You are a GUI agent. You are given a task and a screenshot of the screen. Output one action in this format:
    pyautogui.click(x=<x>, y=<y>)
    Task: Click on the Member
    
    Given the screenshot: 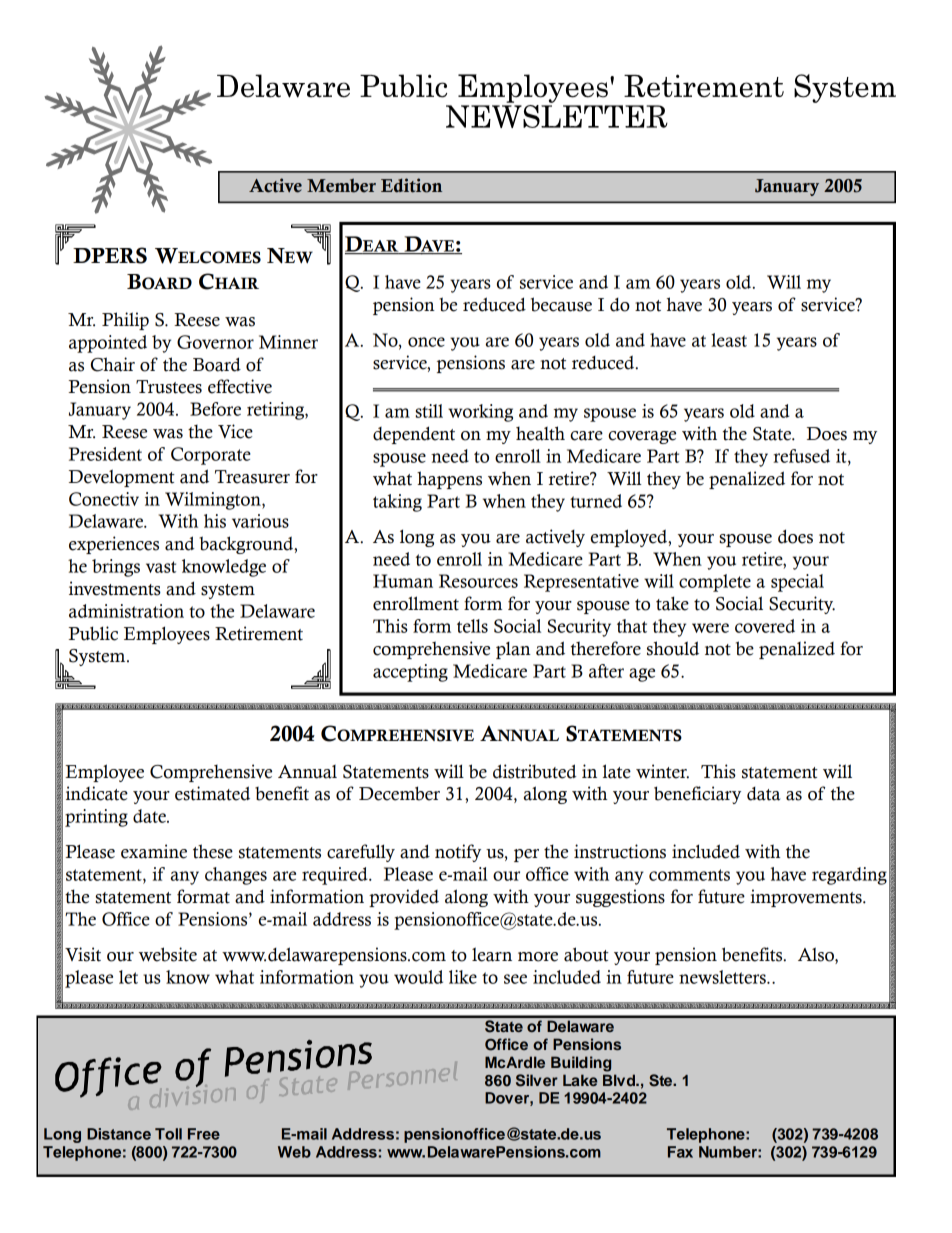 What is the action you would take?
    pyautogui.click(x=341, y=185)
